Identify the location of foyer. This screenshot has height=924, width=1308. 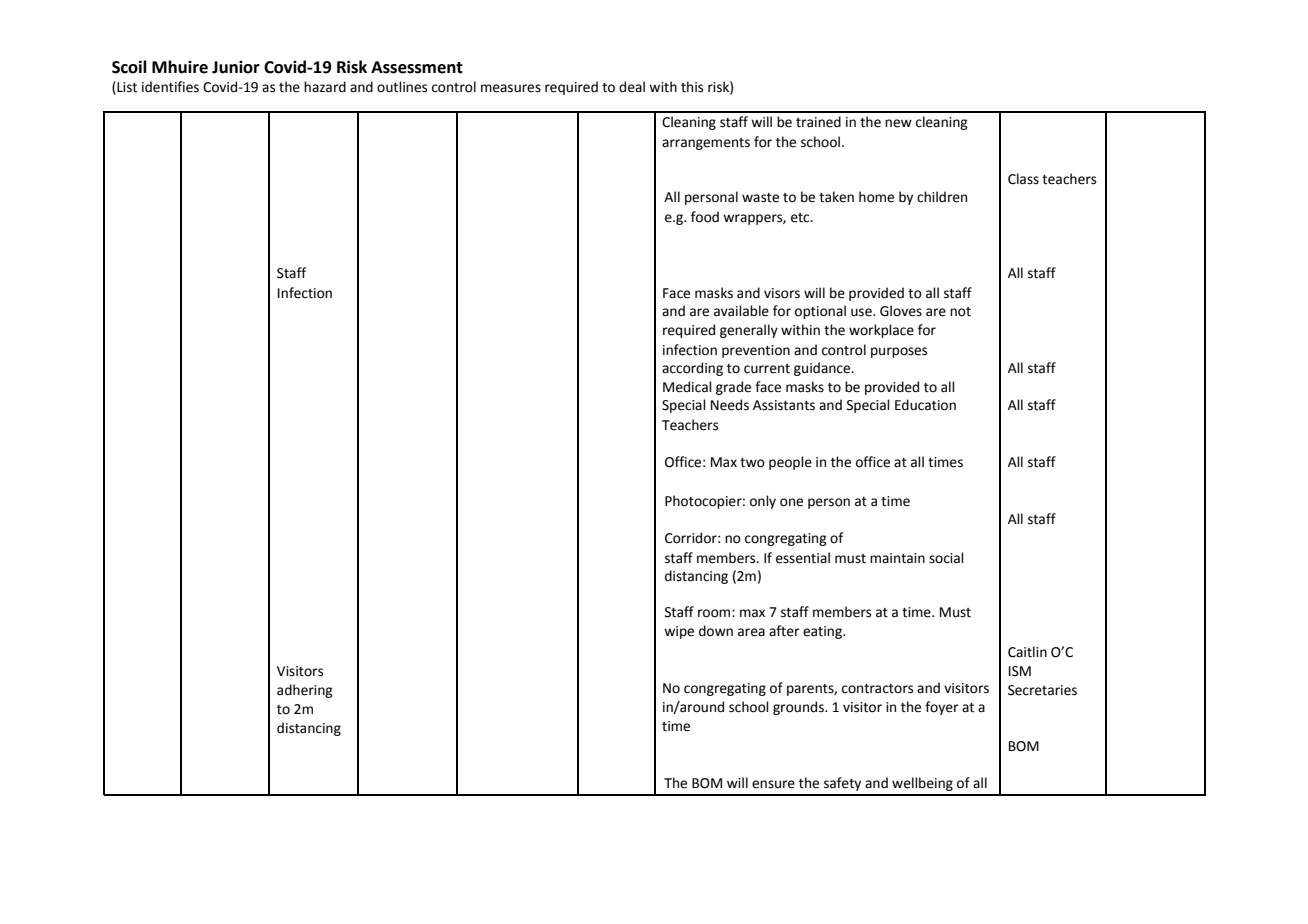
(942, 708).
